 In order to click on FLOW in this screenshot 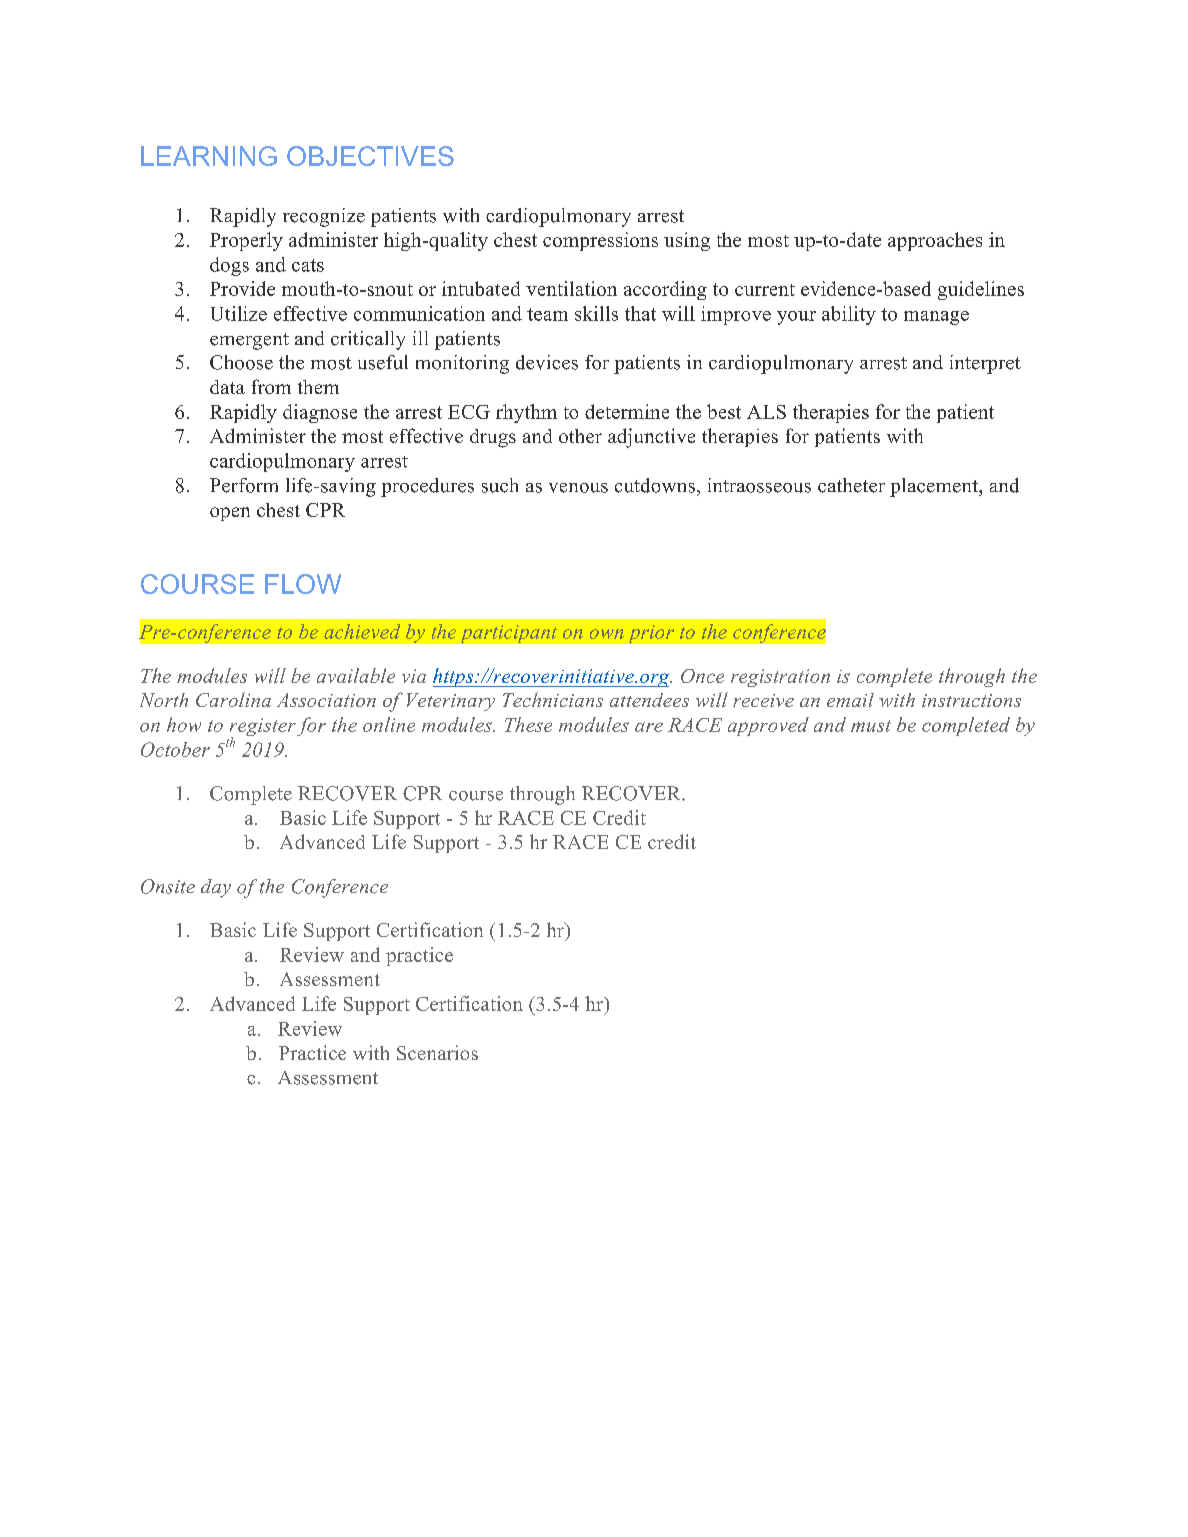, I will do `click(303, 584)`.
